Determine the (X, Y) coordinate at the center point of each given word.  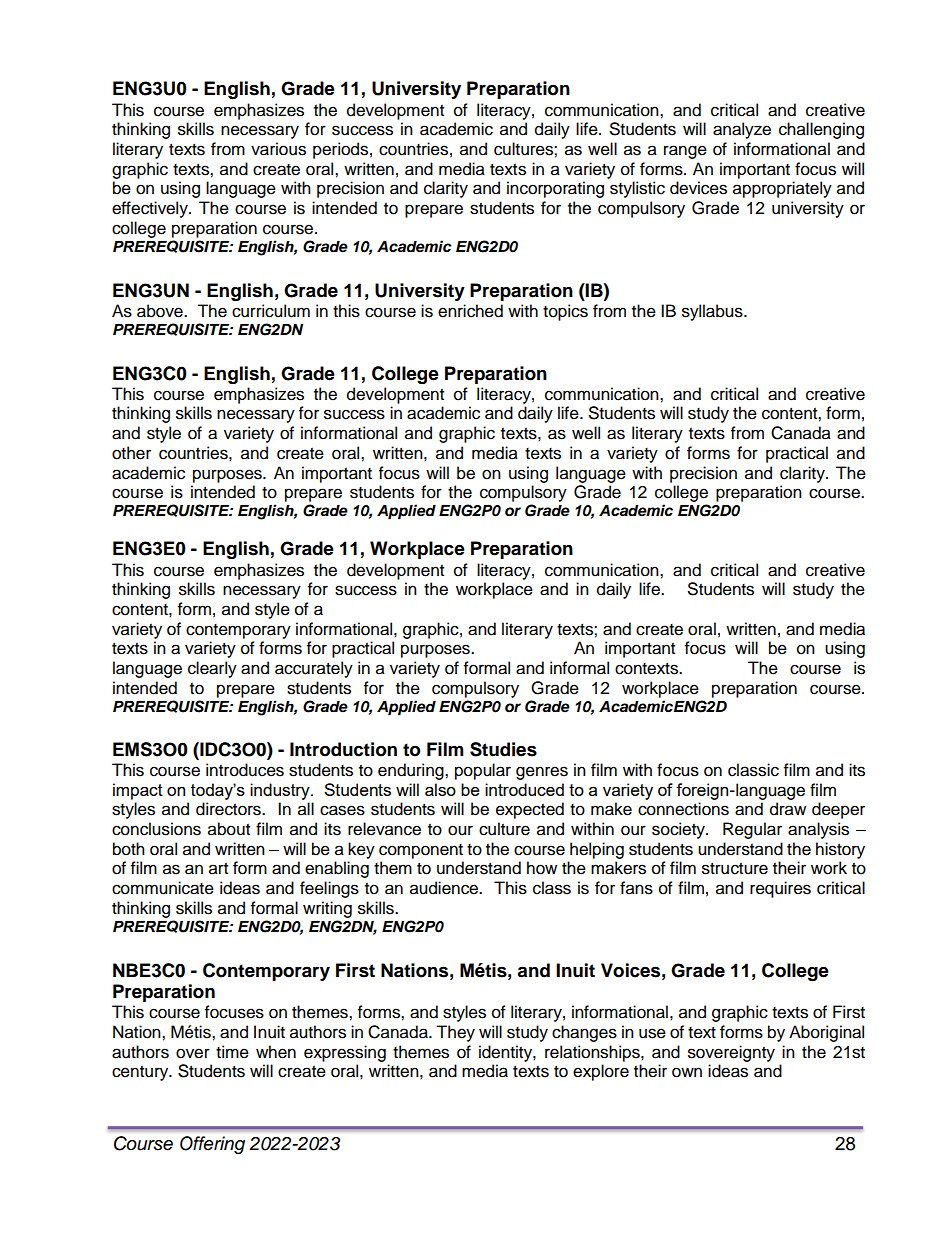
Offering (212, 1145)
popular (483, 771)
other (131, 453)
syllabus (713, 312)
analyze (742, 130)
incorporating (555, 189)
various (278, 149)
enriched (470, 311)
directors (229, 809)
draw (788, 809)
